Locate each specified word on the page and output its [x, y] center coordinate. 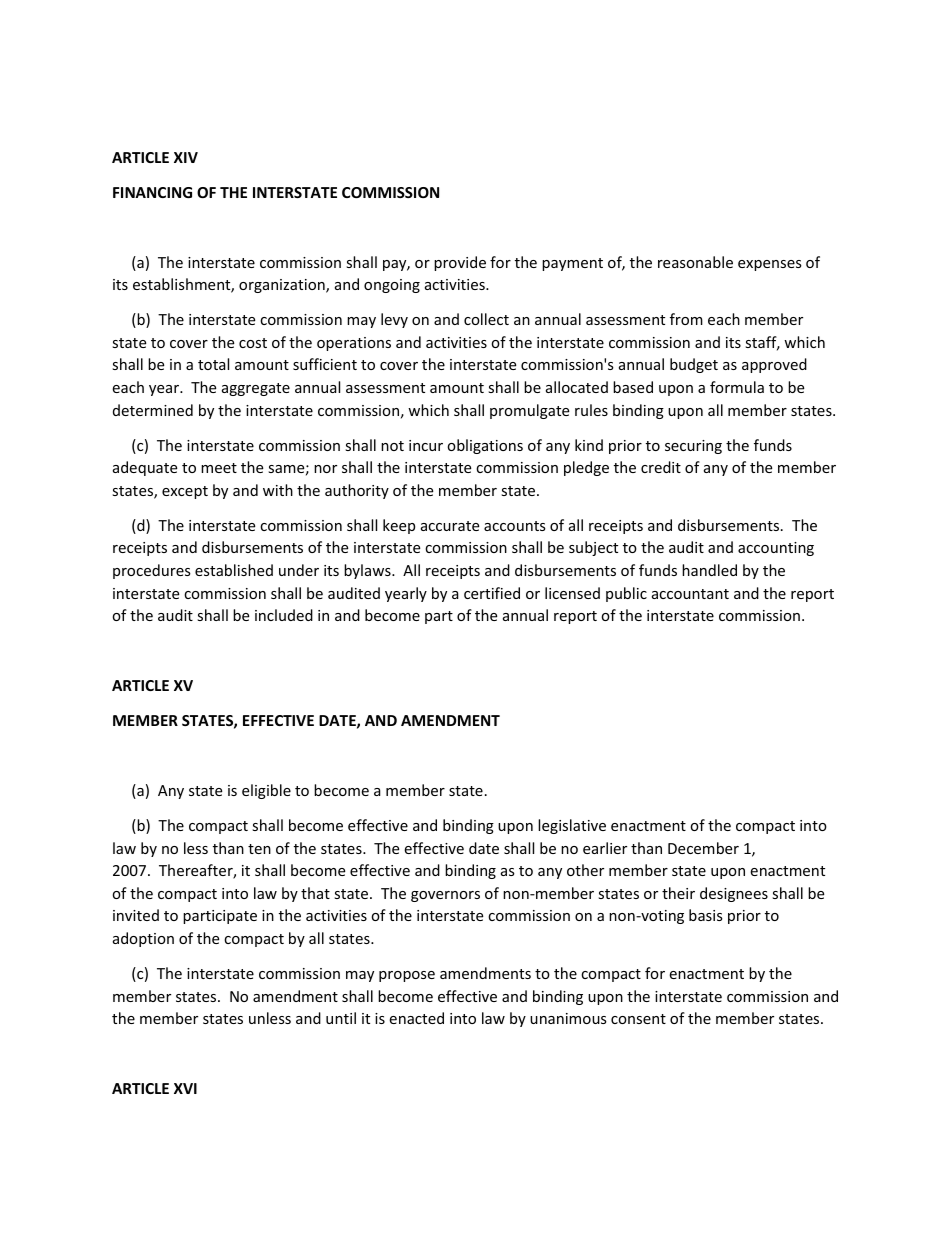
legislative [572, 826]
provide [460, 263]
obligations [485, 446]
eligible [266, 791]
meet [219, 468]
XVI [185, 1088]
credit [661, 467]
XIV [186, 157]
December [703, 848]
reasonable [695, 262]
